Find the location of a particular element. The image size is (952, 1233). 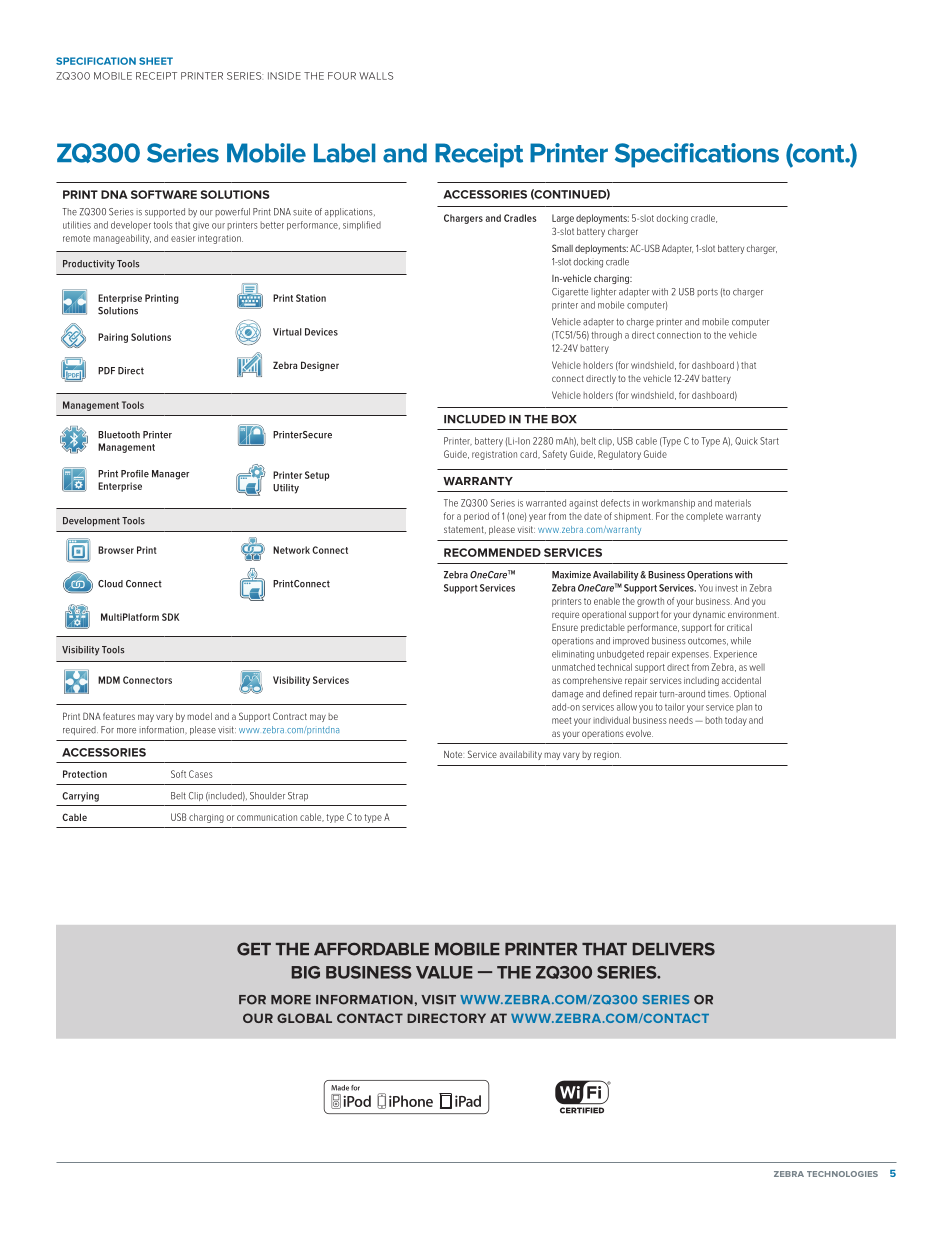

WALLS is located at coordinates (376, 76).
